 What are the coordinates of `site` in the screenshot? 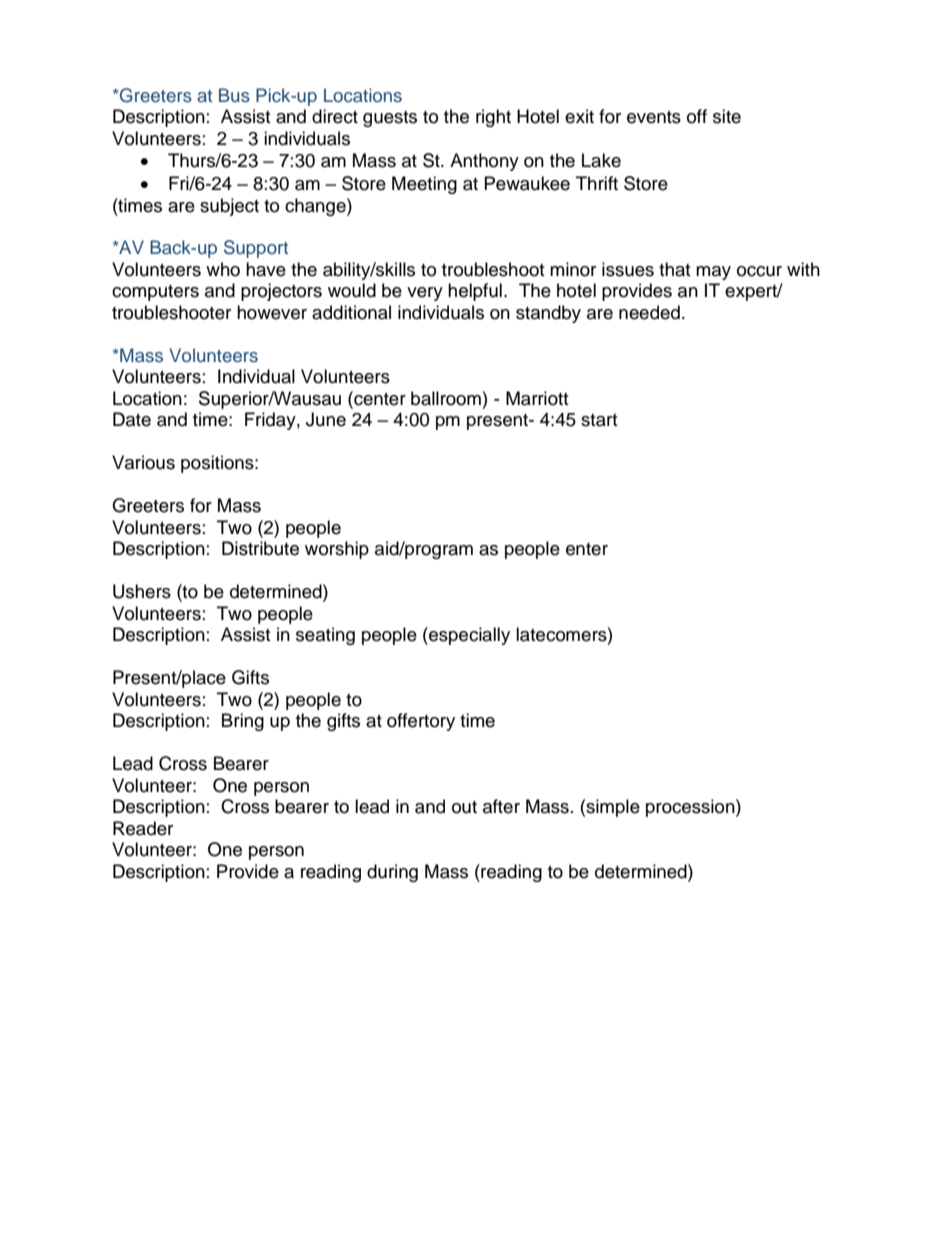 It's located at (727, 116).
